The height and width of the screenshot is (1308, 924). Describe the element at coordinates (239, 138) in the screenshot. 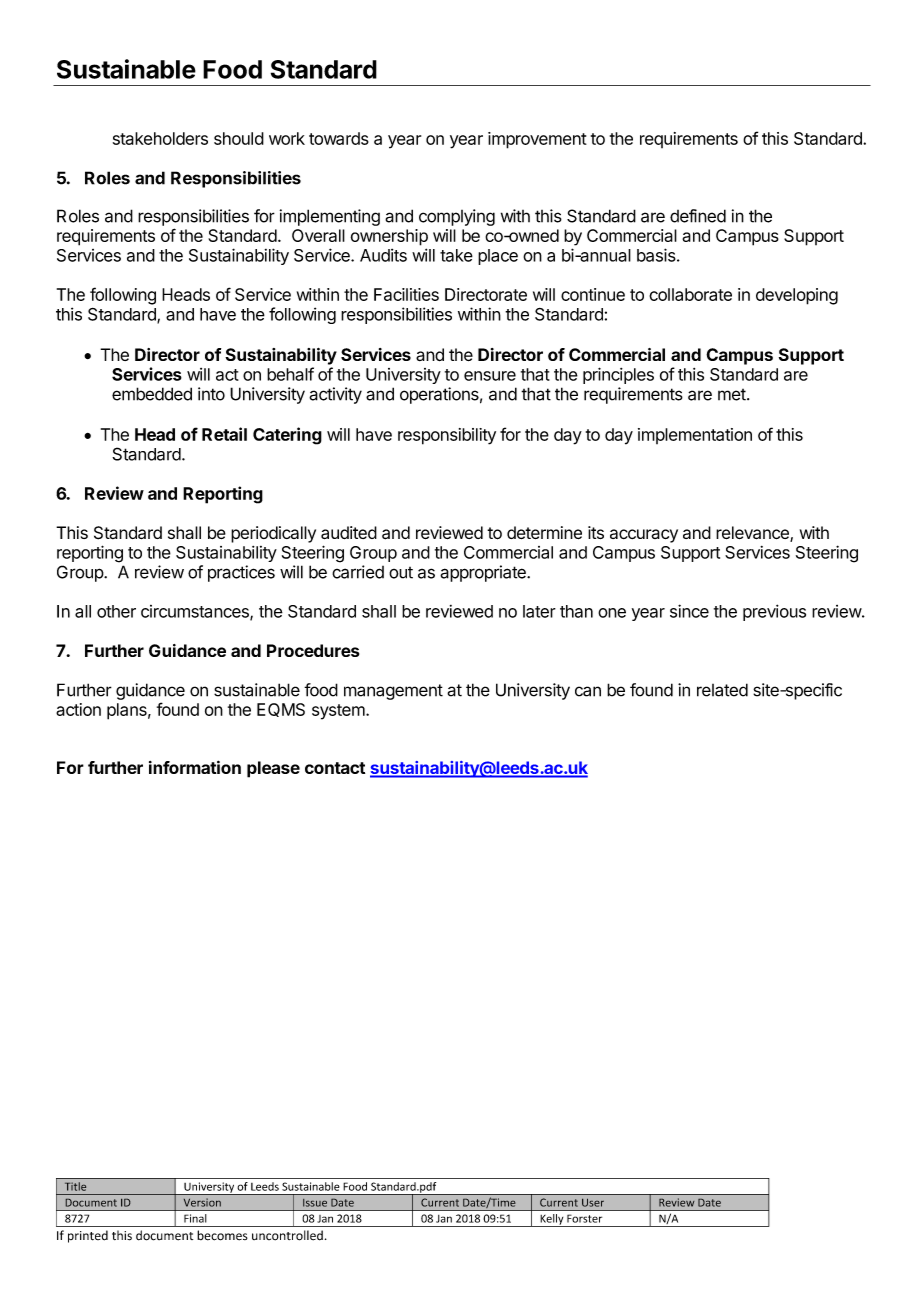

I see `should` at that location.
